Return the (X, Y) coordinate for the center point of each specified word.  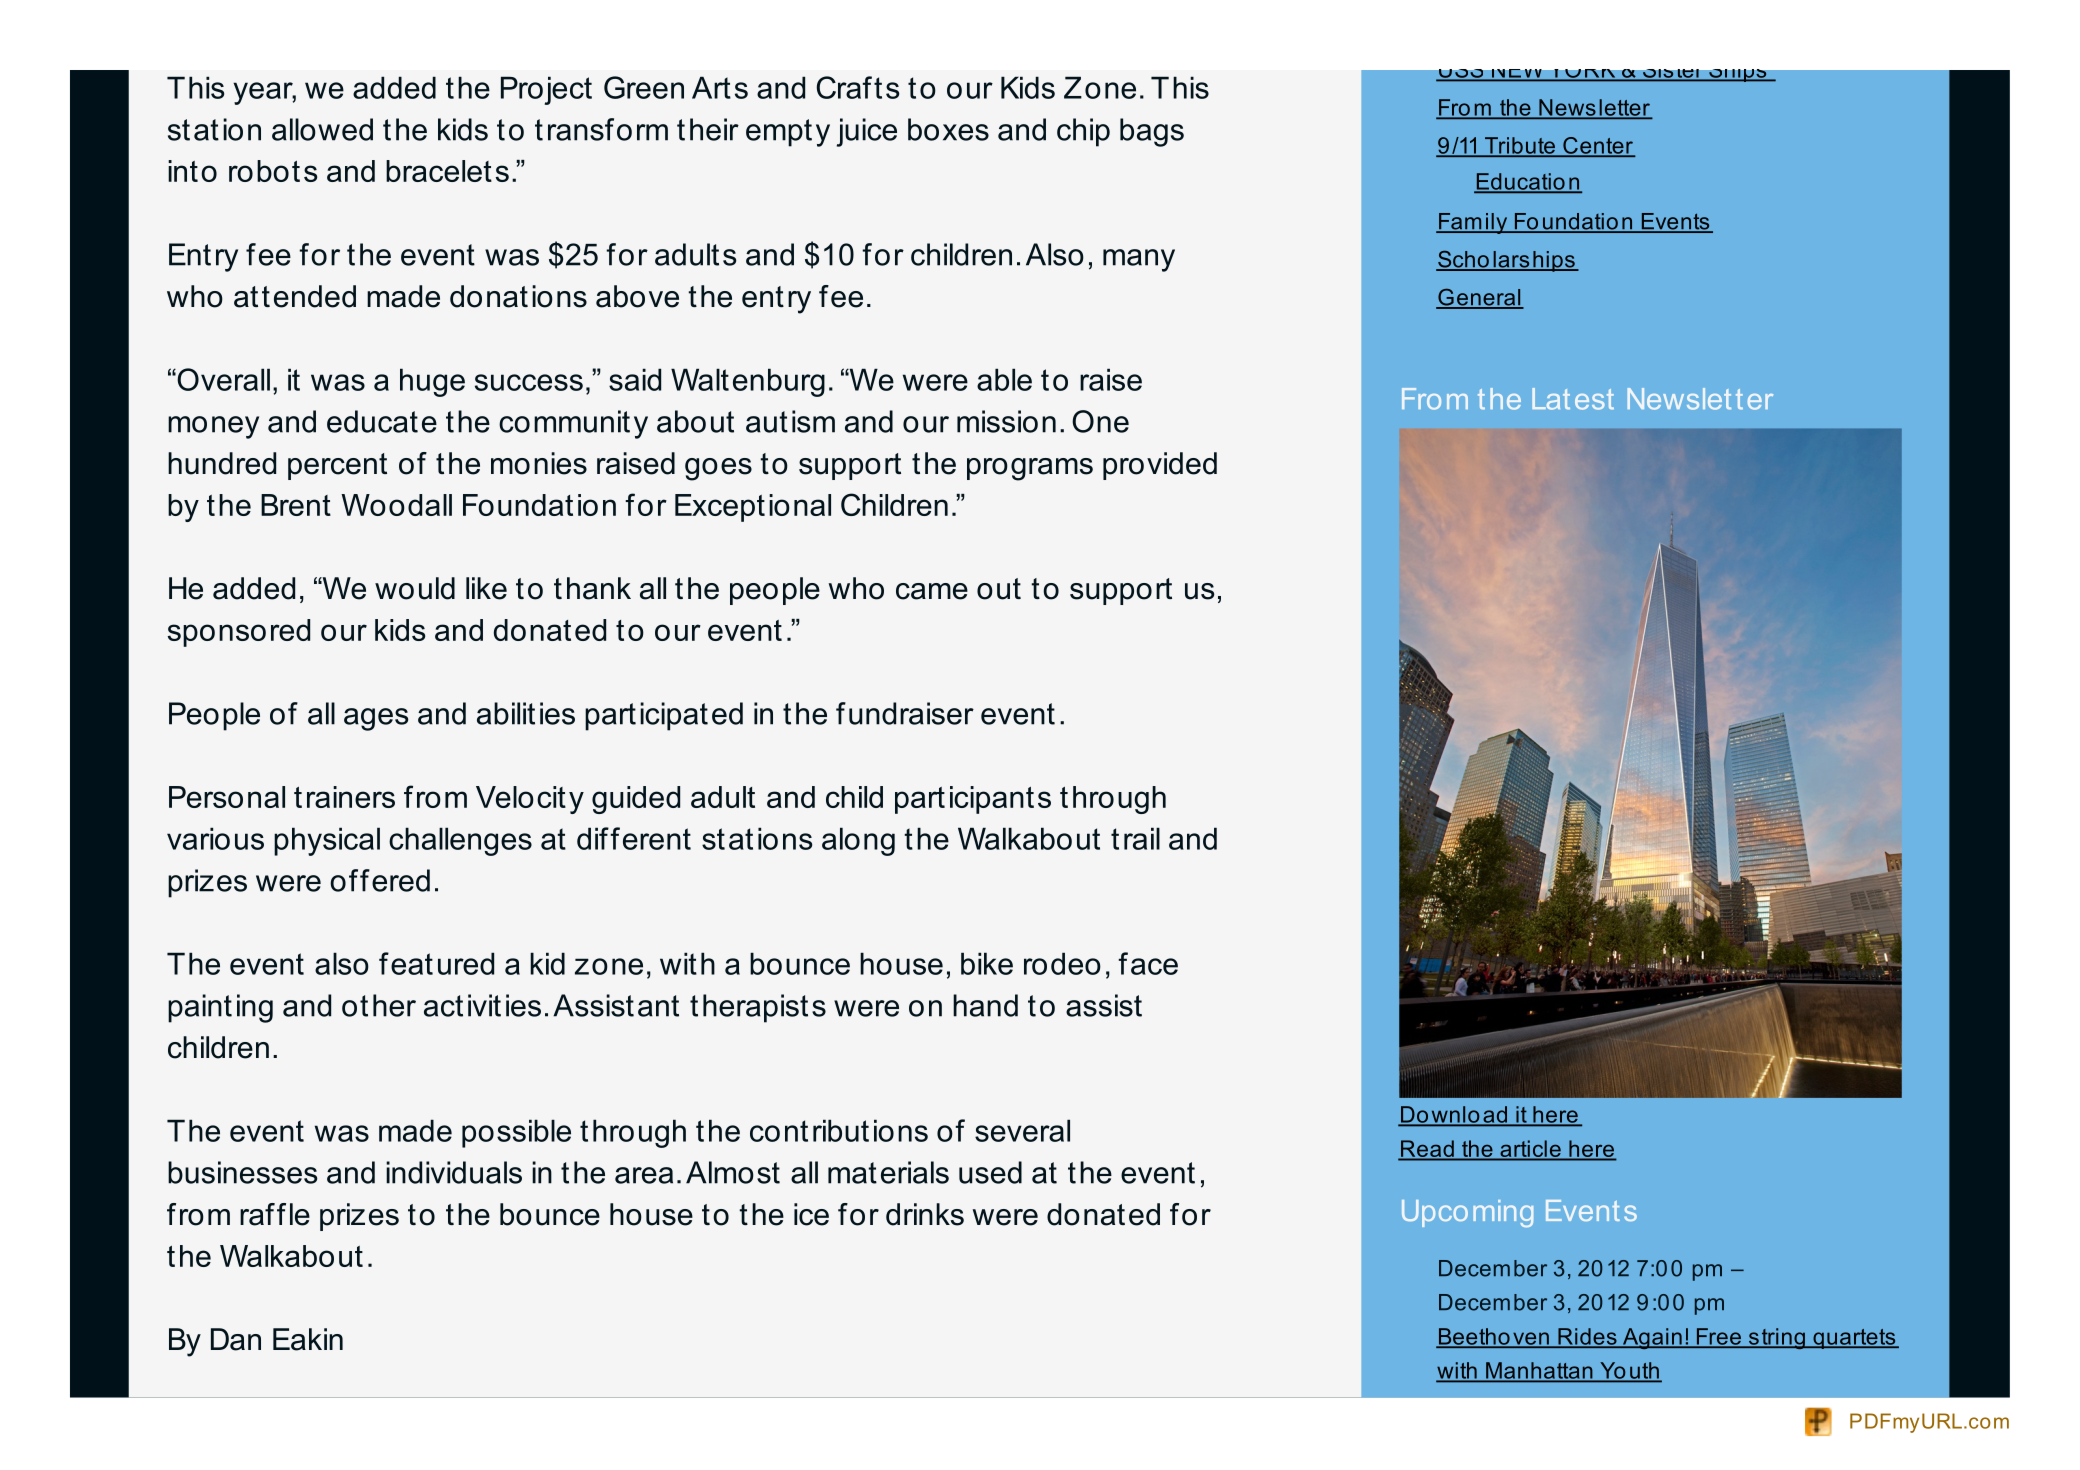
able (1004, 379)
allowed (322, 129)
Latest (1573, 399)
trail (1135, 838)
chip (1083, 132)
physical (327, 841)
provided (1160, 466)
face (1148, 963)
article (1531, 1148)
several (1022, 1130)
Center (1598, 146)
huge (432, 382)
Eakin (308, 1339)
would (415, 588)
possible (516, 1133)
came (932, 591)
